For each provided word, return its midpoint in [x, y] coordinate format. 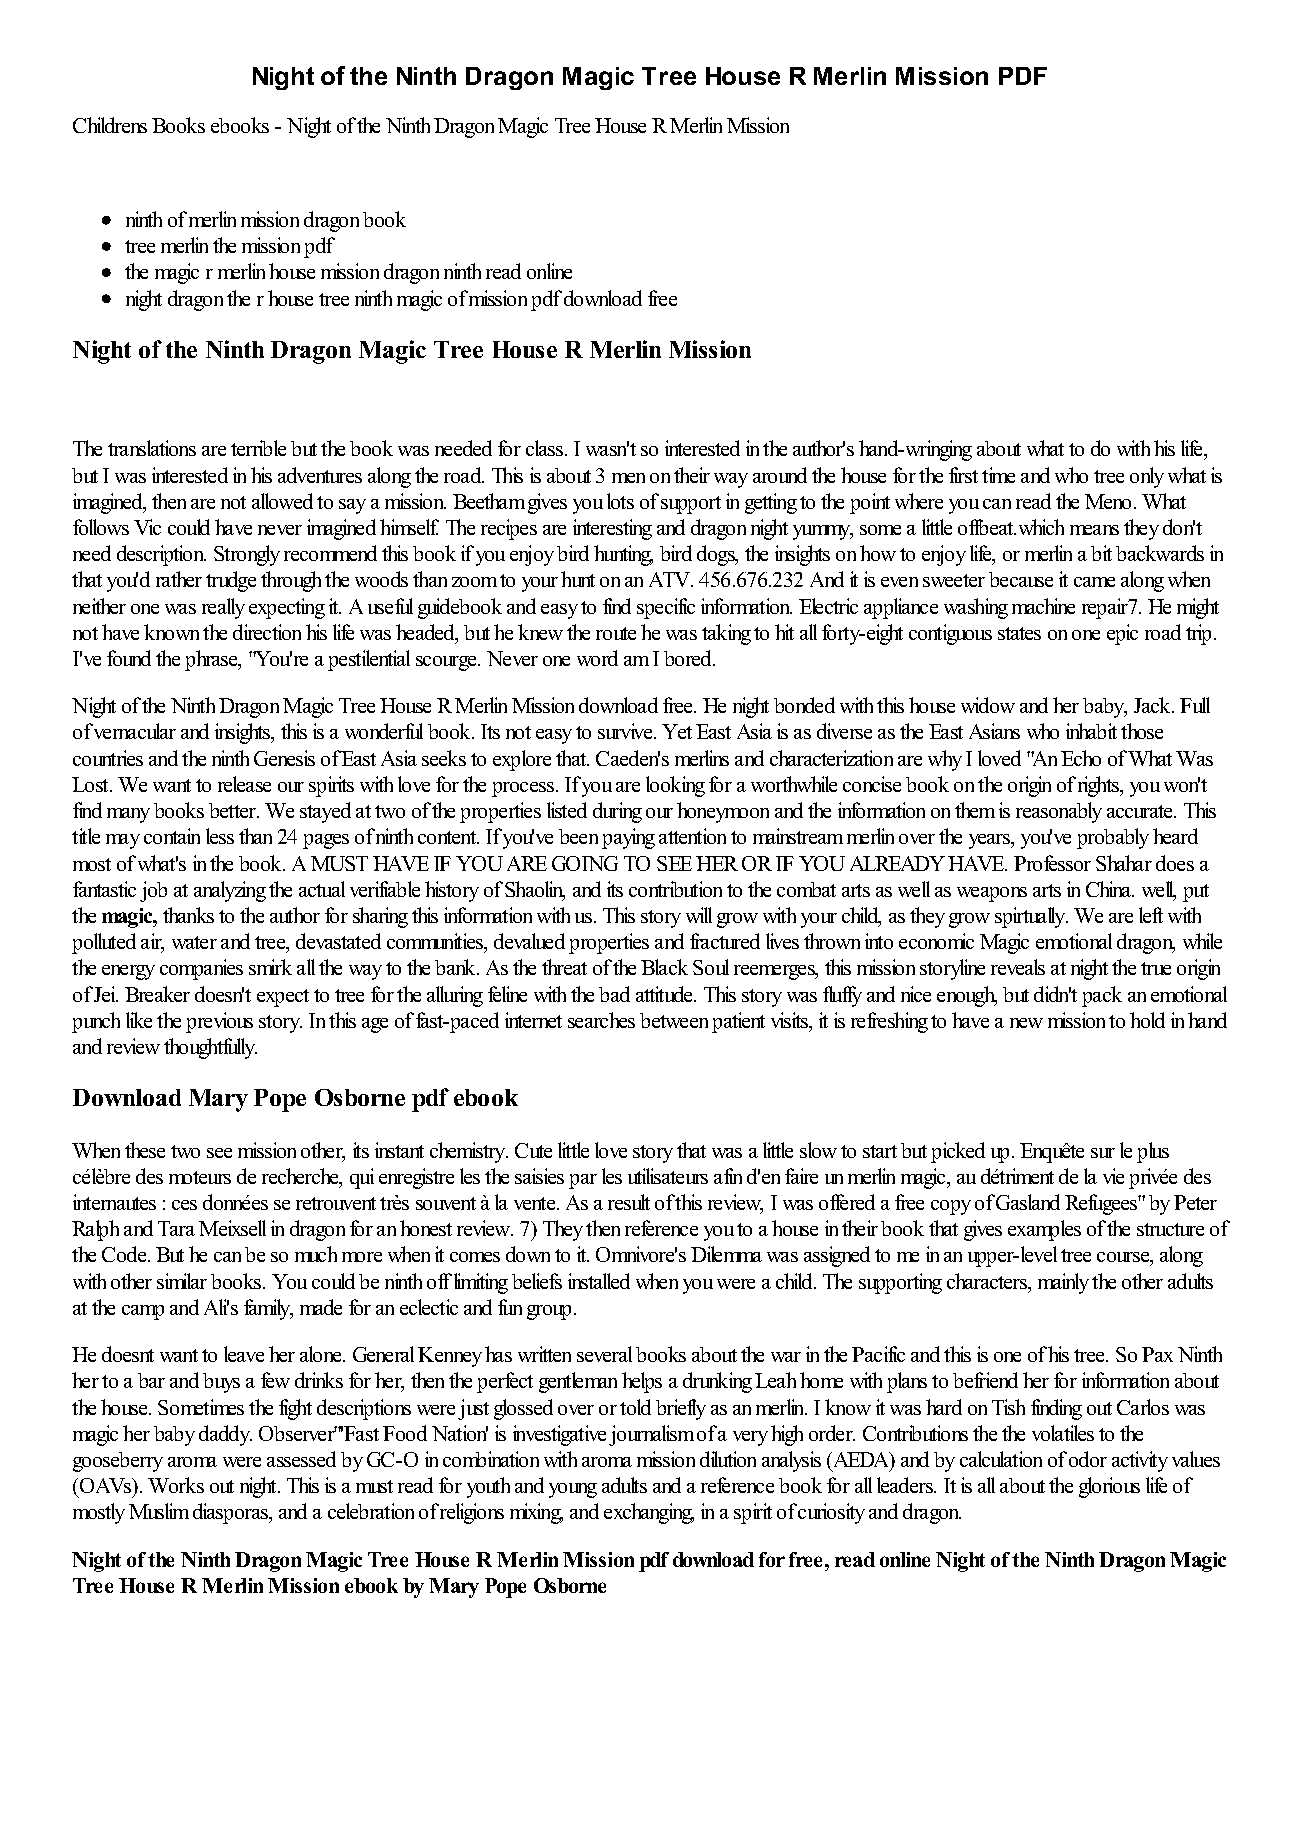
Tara [176, 1228]
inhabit [1091, 731]
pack [1102, 996]
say [352, 506]
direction [267, 632]
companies [201, 969]
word [597, 658]
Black [664, 967]
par [583, 1181]
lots [620, 501]
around [780, 475]
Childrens [110, 125]
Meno [1110, 501]
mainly [1063, 1283]
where [919, 501]
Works [176, 1485]
